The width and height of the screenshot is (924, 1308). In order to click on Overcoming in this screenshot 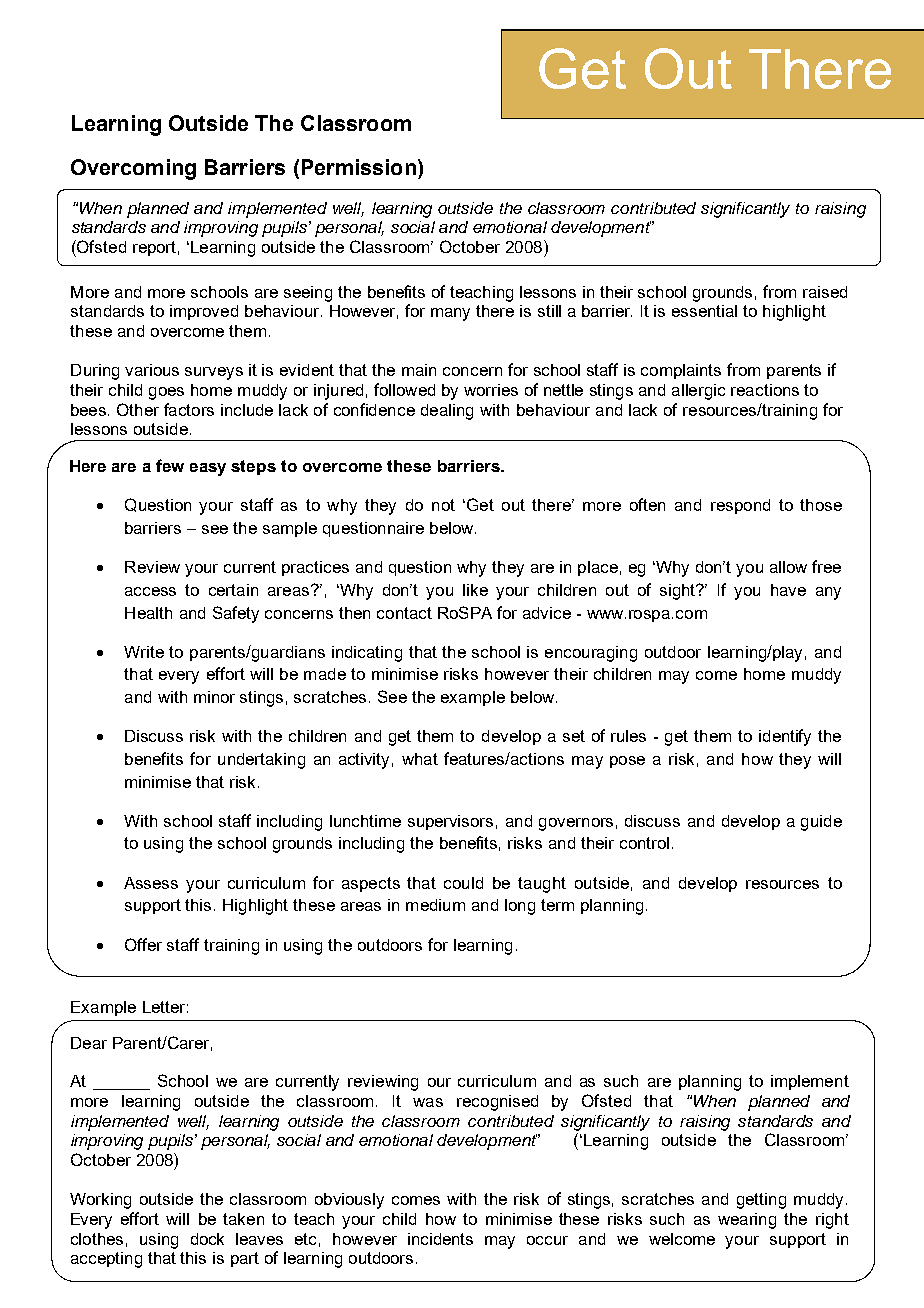, I will do `click(133, 169)`.
